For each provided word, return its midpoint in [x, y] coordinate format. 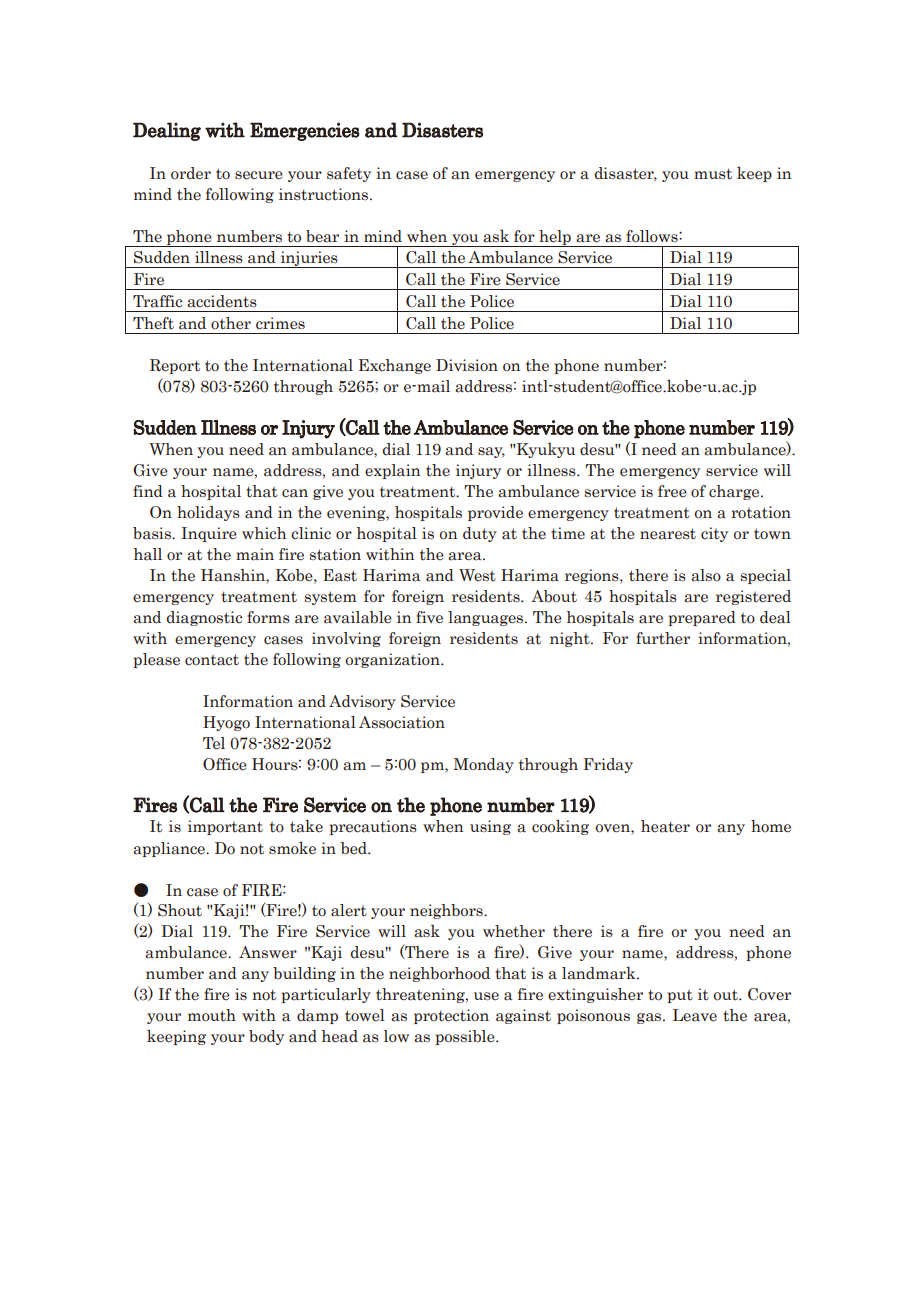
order [191, 173]
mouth [212, 1015]
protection [451, 1016]
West [477, 575]
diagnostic [204, 618]
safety [349, 174]
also [706, 575]
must [713, 174]
